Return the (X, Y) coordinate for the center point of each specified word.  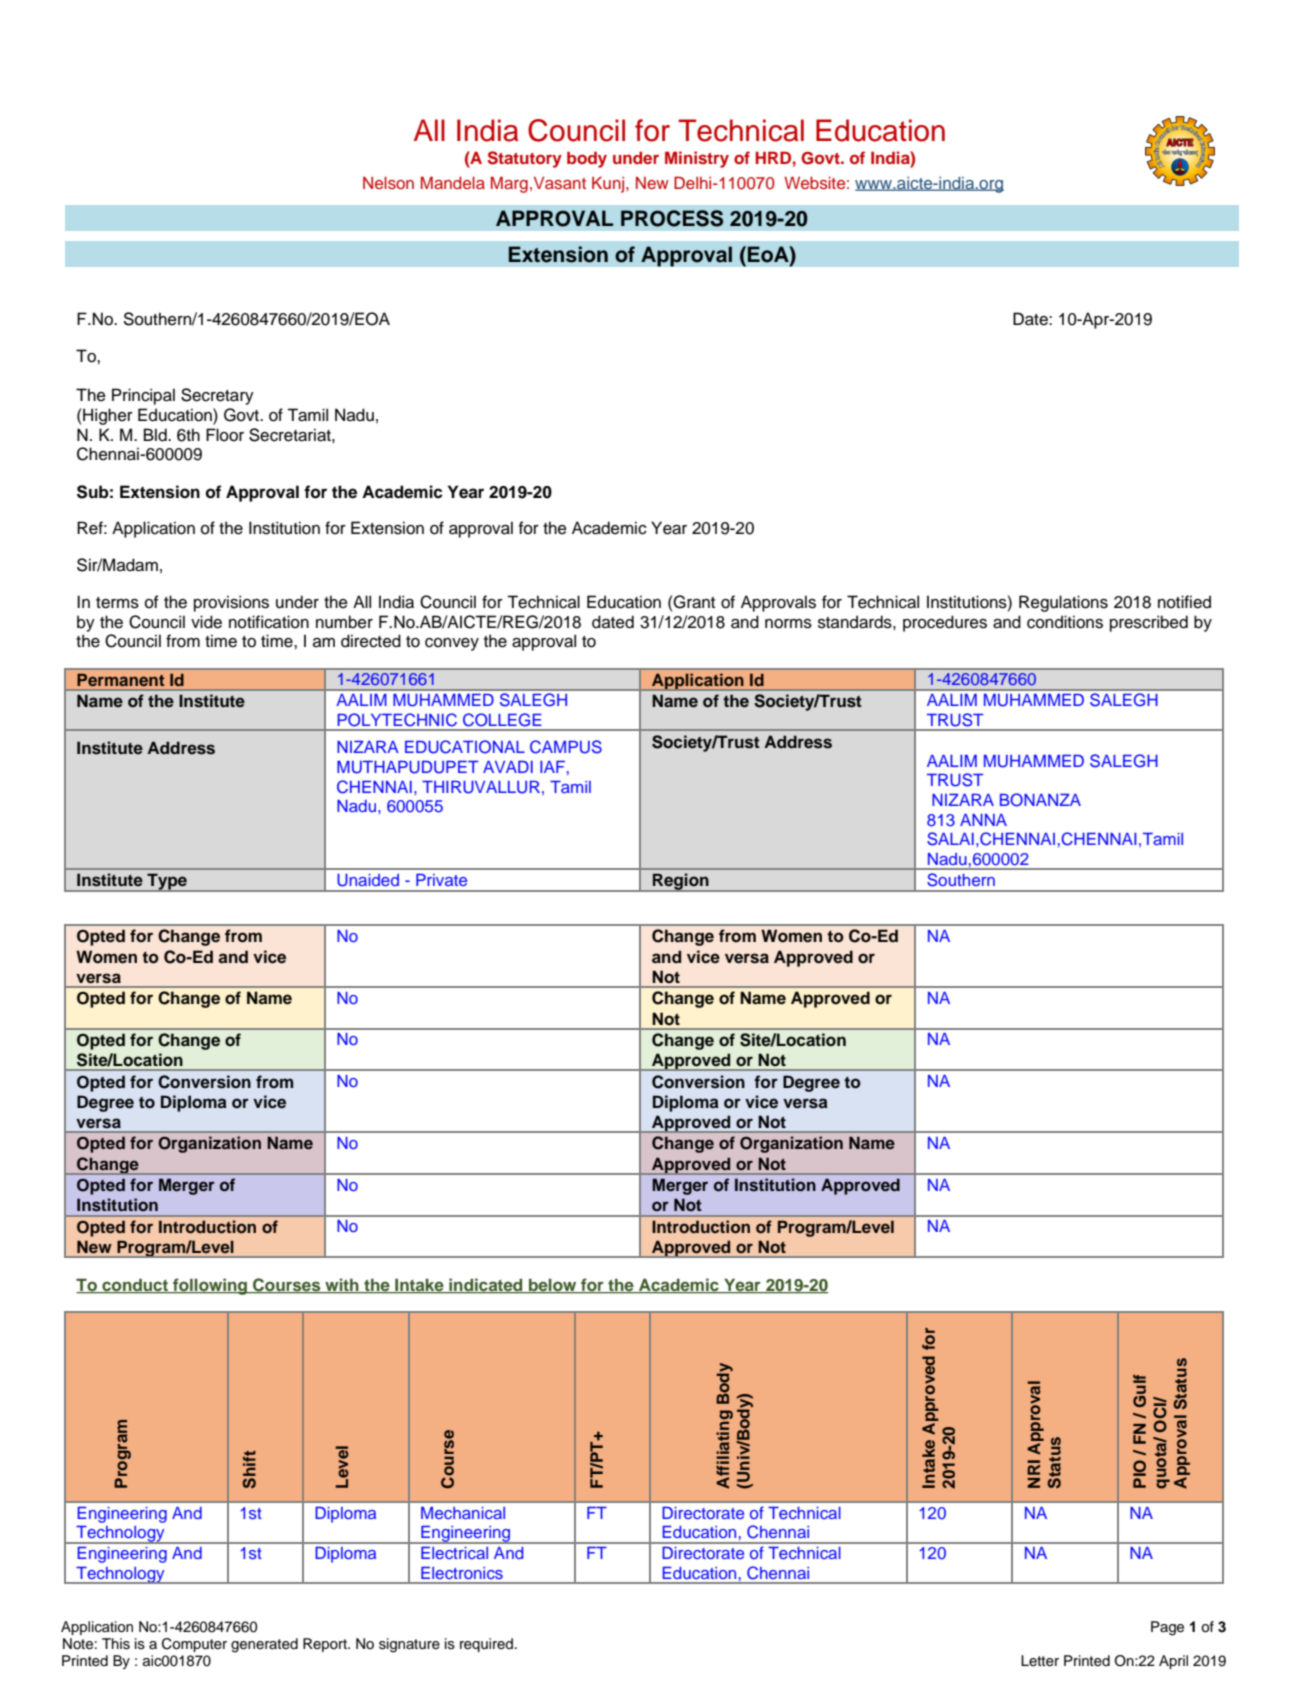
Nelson (388, 183)
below (553, 1286)
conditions (1065, 622)
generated (264, 1645)
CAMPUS (566, 747)
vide (206, 622)
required (486, 1645)
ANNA (983, 820)
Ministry (697, 159)
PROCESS (672, 218)
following (210, 1286)
